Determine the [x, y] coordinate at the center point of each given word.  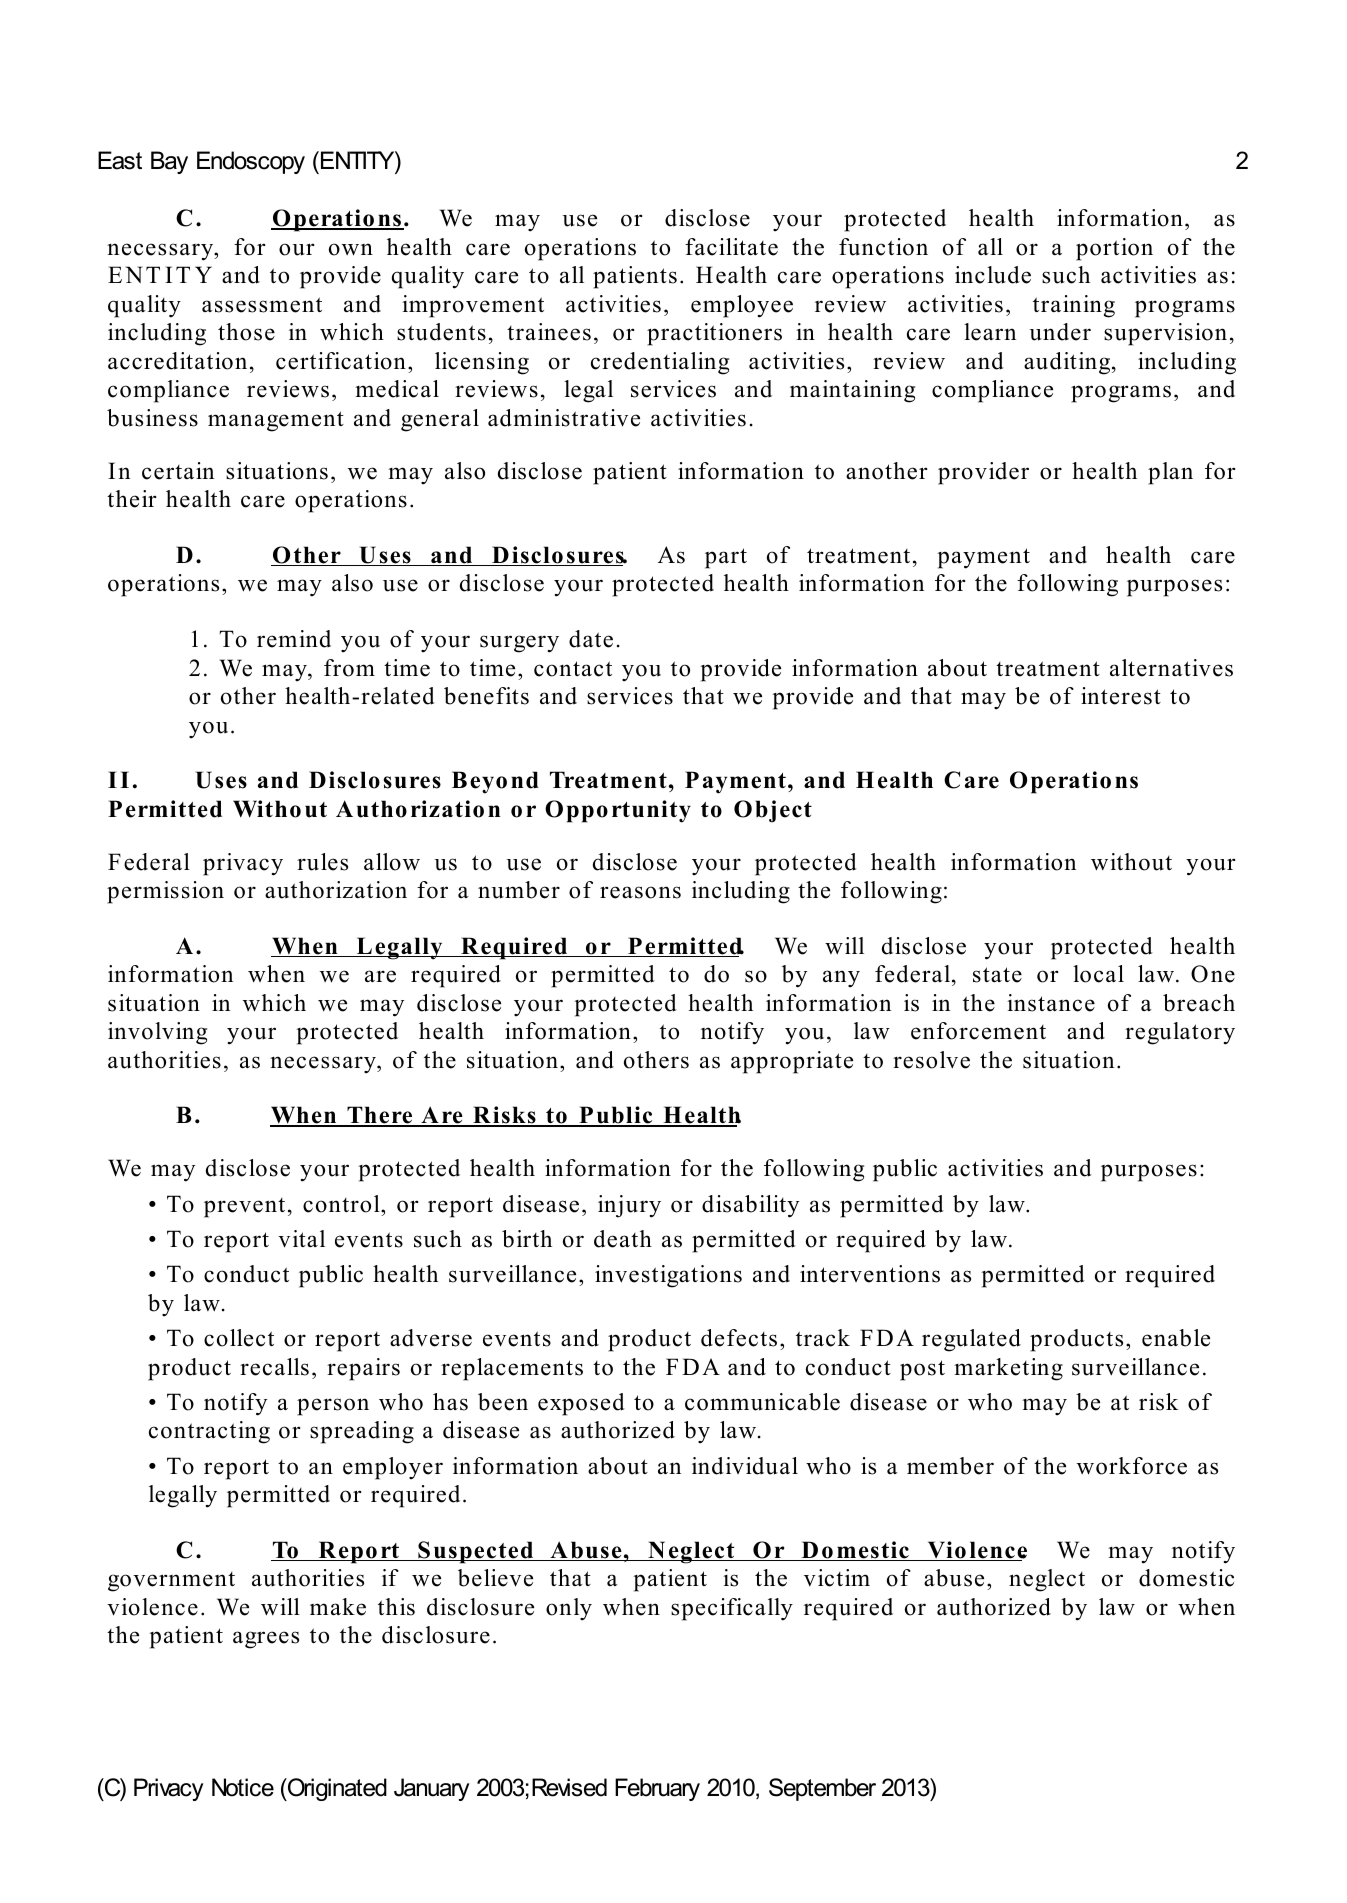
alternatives [1171, 668]
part [726, 558]
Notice [243, 1787]
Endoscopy [251, 162]
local [1098, 974]
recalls [274, 1367]
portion [1114, 249]
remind [294, 639]
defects [739, 1338]
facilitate [731, 247]
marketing [1008, 1369]
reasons [640, 892]
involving [157, 1033]
